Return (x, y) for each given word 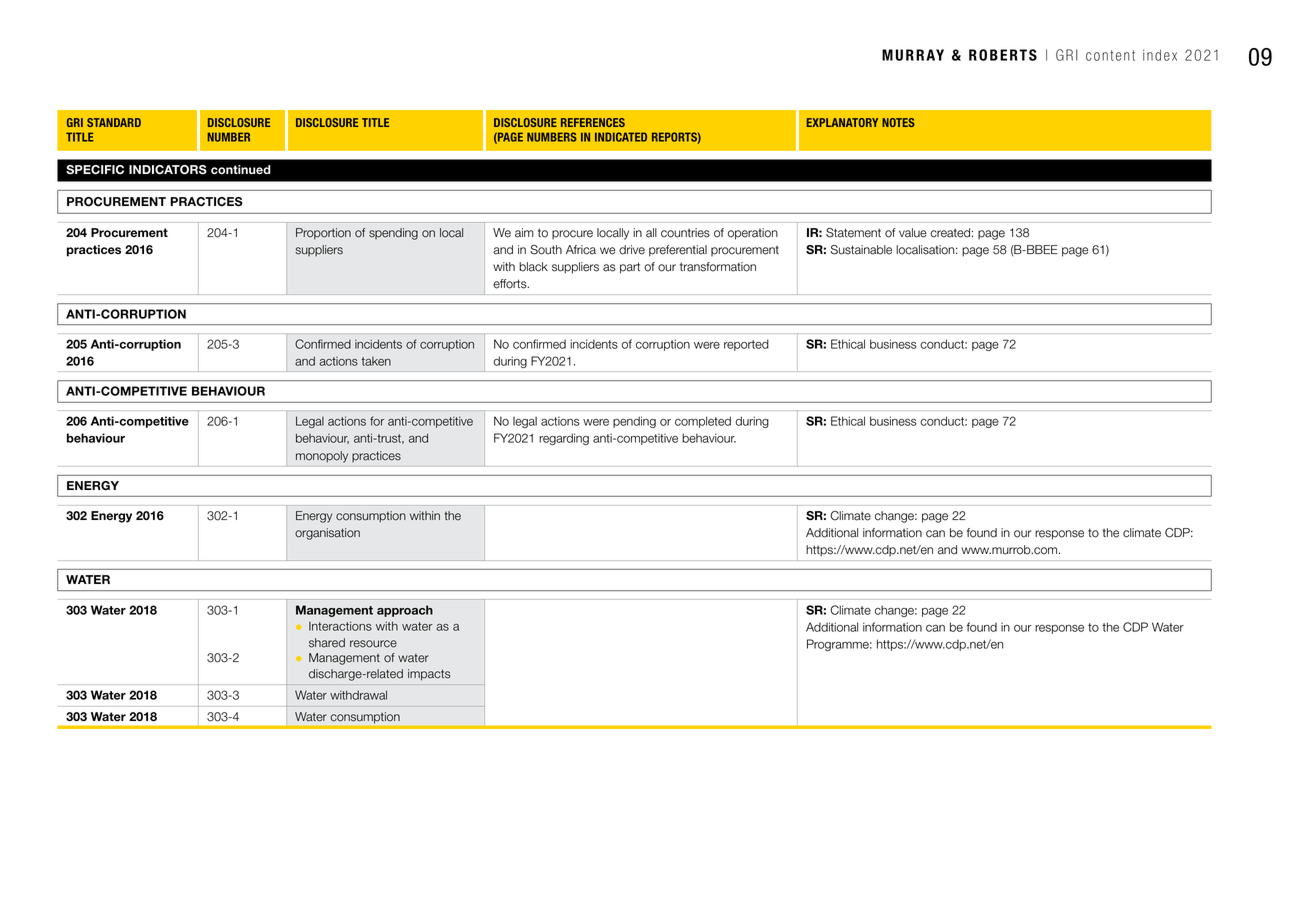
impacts (429, 675)
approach (405, 611)
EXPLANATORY (842, 122)
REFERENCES (593, 122)
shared (327, 643)
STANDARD (114, 122)
